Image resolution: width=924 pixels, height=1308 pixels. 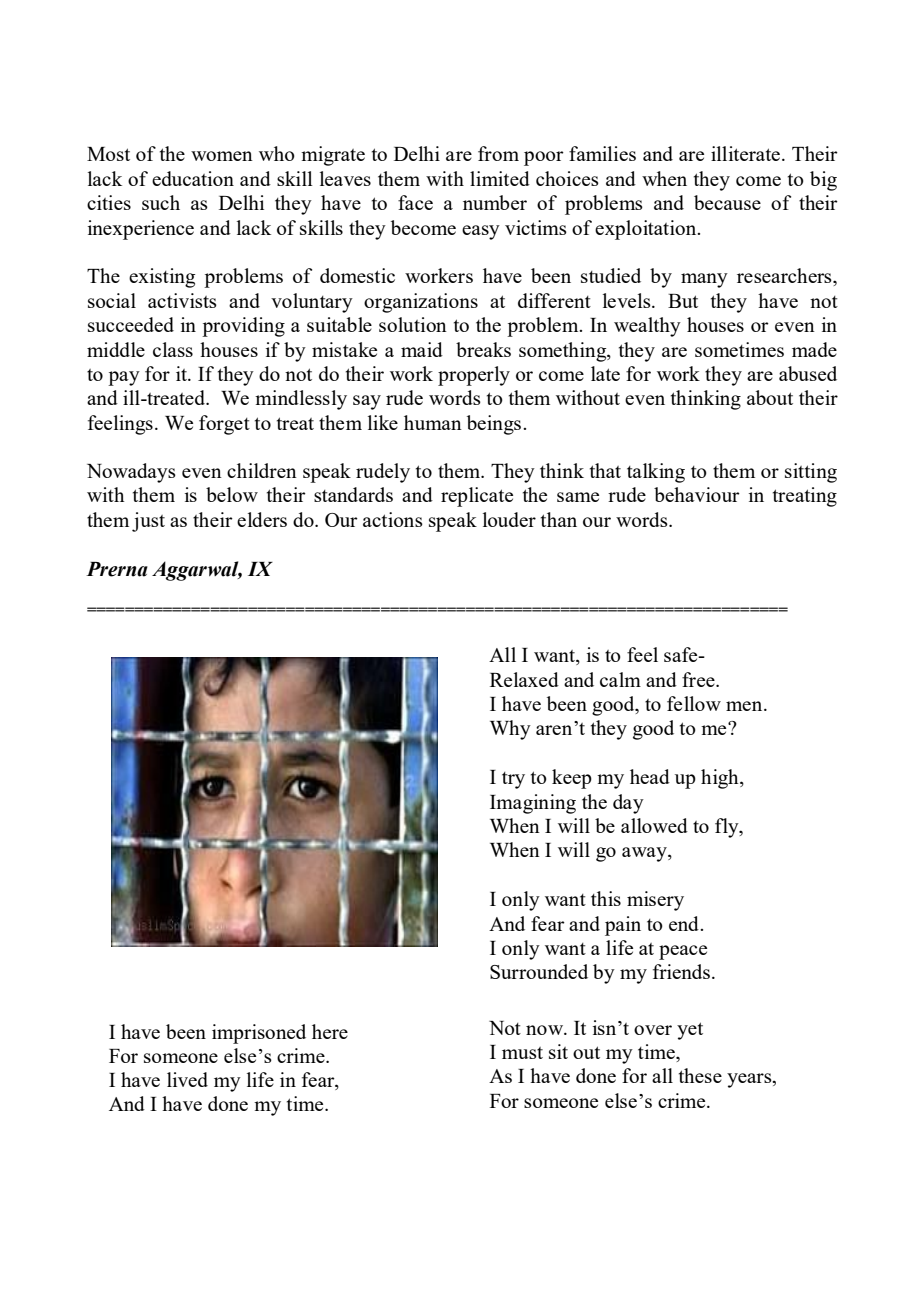 What do you see at coordinates (727, 202) in the document?
I see `because` at bounding box center [727, 202].
